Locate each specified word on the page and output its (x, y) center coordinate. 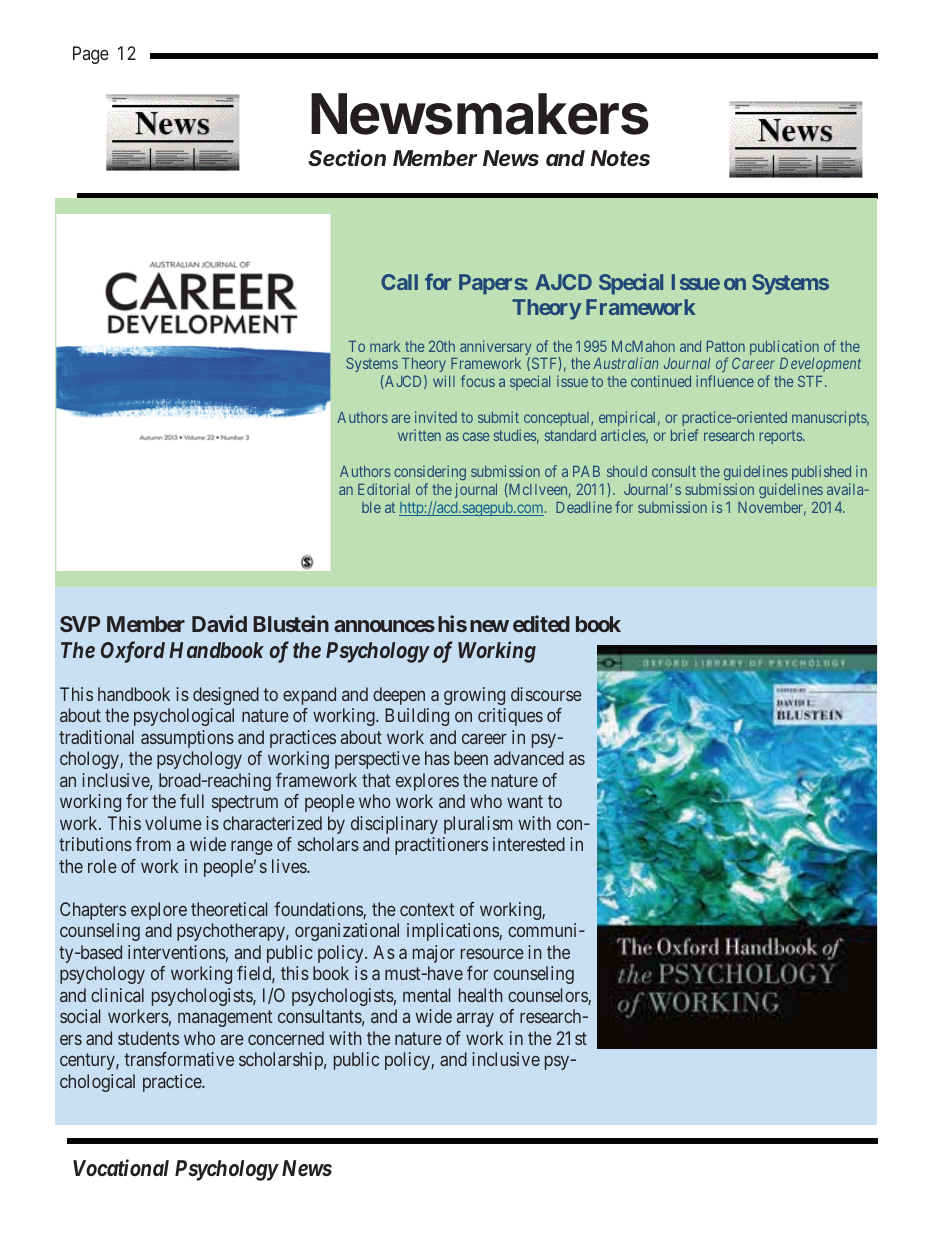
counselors (548, 996)
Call (399, 282)
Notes (620, 158)
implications (453, 932)
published (821, 472)
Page (91, 55)
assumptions (187, 739)
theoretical (229, 909)
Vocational (121, 1167)
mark (385, 346)
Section (347, 158)
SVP (80, 624)
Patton (726, 346)
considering (430, 472)
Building (417, 717)
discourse (546, 694)
